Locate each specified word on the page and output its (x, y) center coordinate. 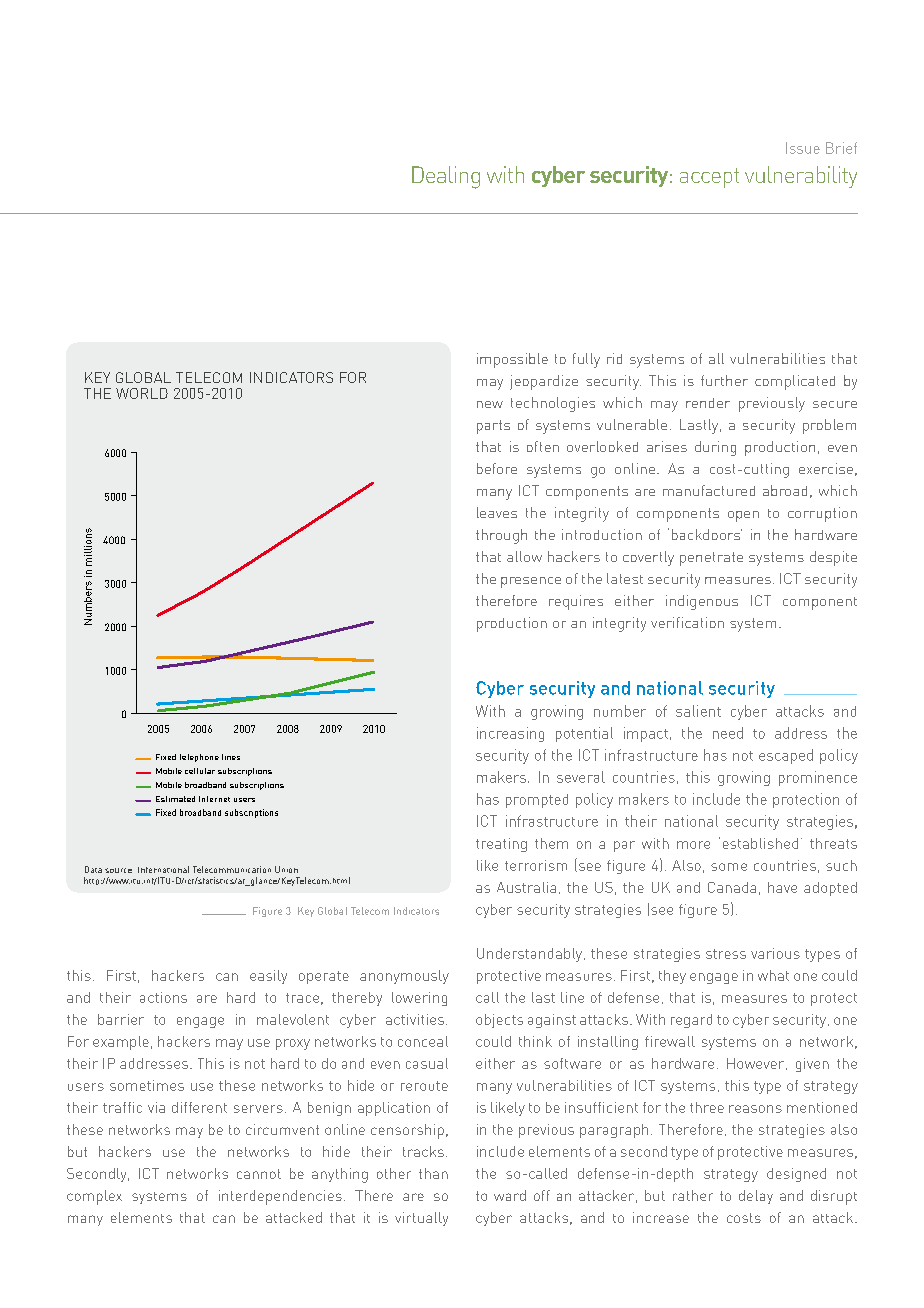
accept (709, 178)
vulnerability (801, 177)
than (433, 1173)
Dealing (446, 177)
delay (756, 1197)
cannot (259, 1174)
